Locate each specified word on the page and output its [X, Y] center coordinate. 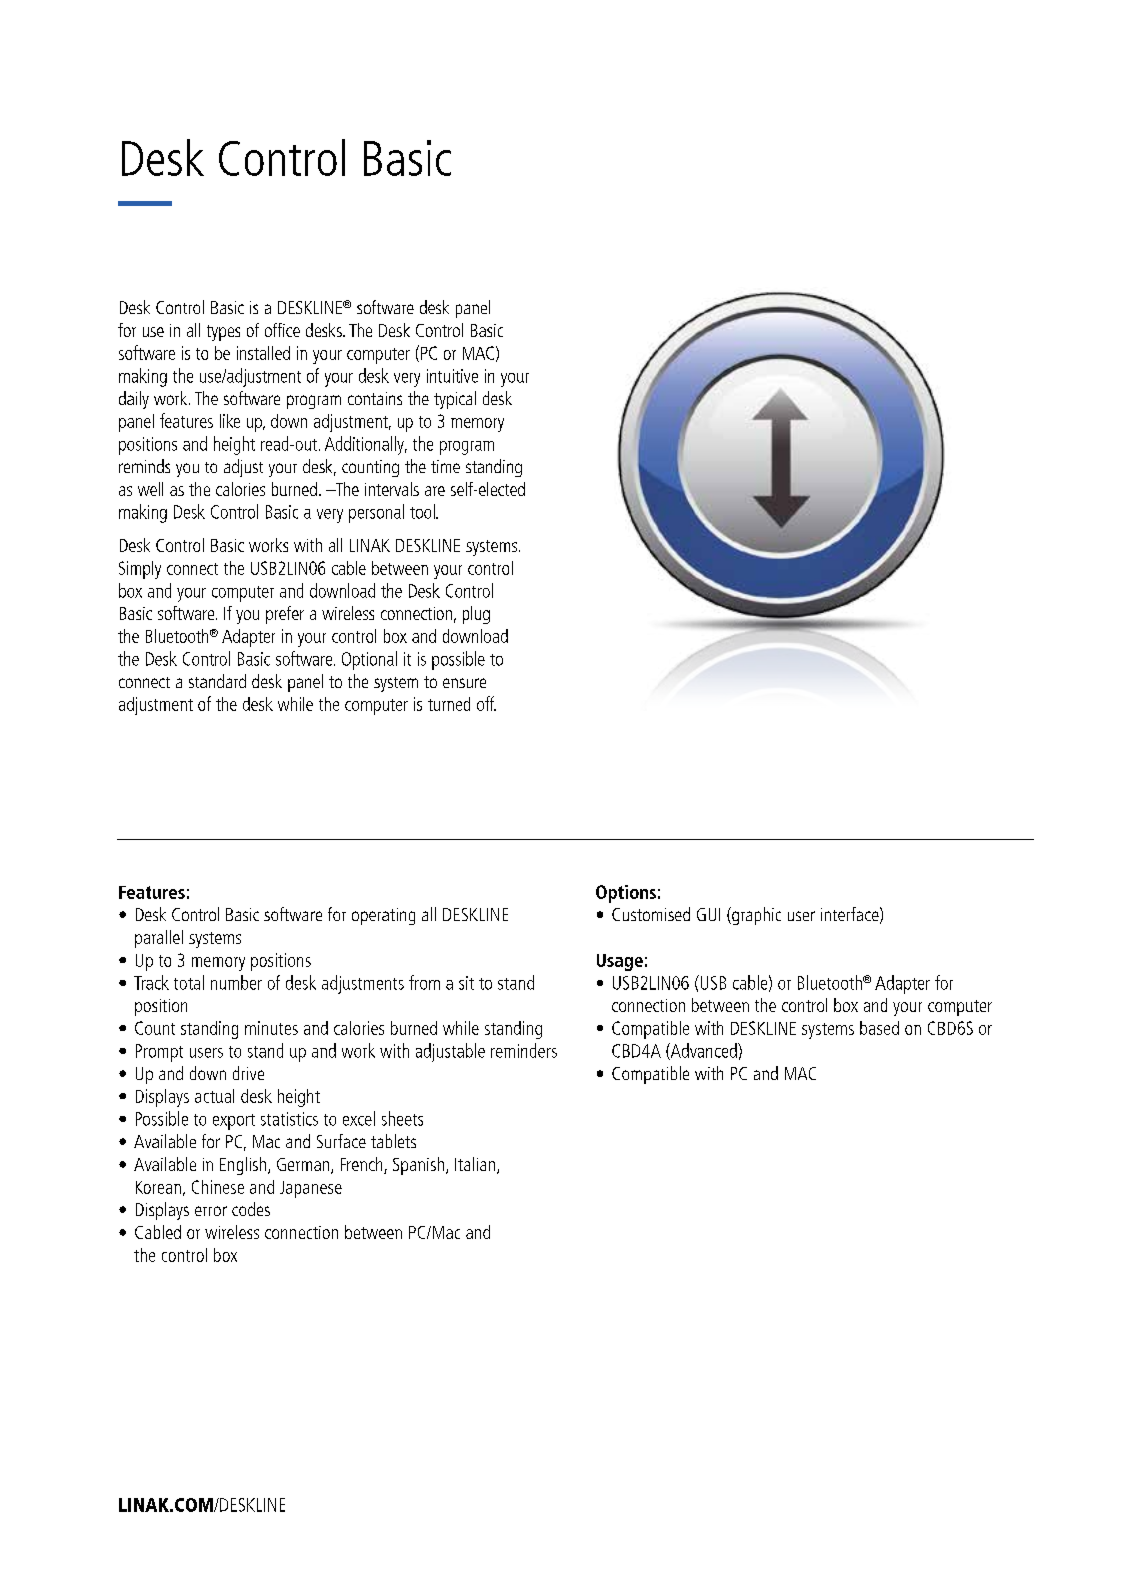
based [879, 1028]
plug [476, 615]
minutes [271, 1028]
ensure [464, 683]
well [150, 489]
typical [455, 400]
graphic [755, 916]
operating [383, 916]
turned [449, 704]
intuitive [452, 376]
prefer [285, 615]
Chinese [218, 1187]
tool [423, 511]
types [223, 333]
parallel [159, 939]
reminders [524, 1050]
